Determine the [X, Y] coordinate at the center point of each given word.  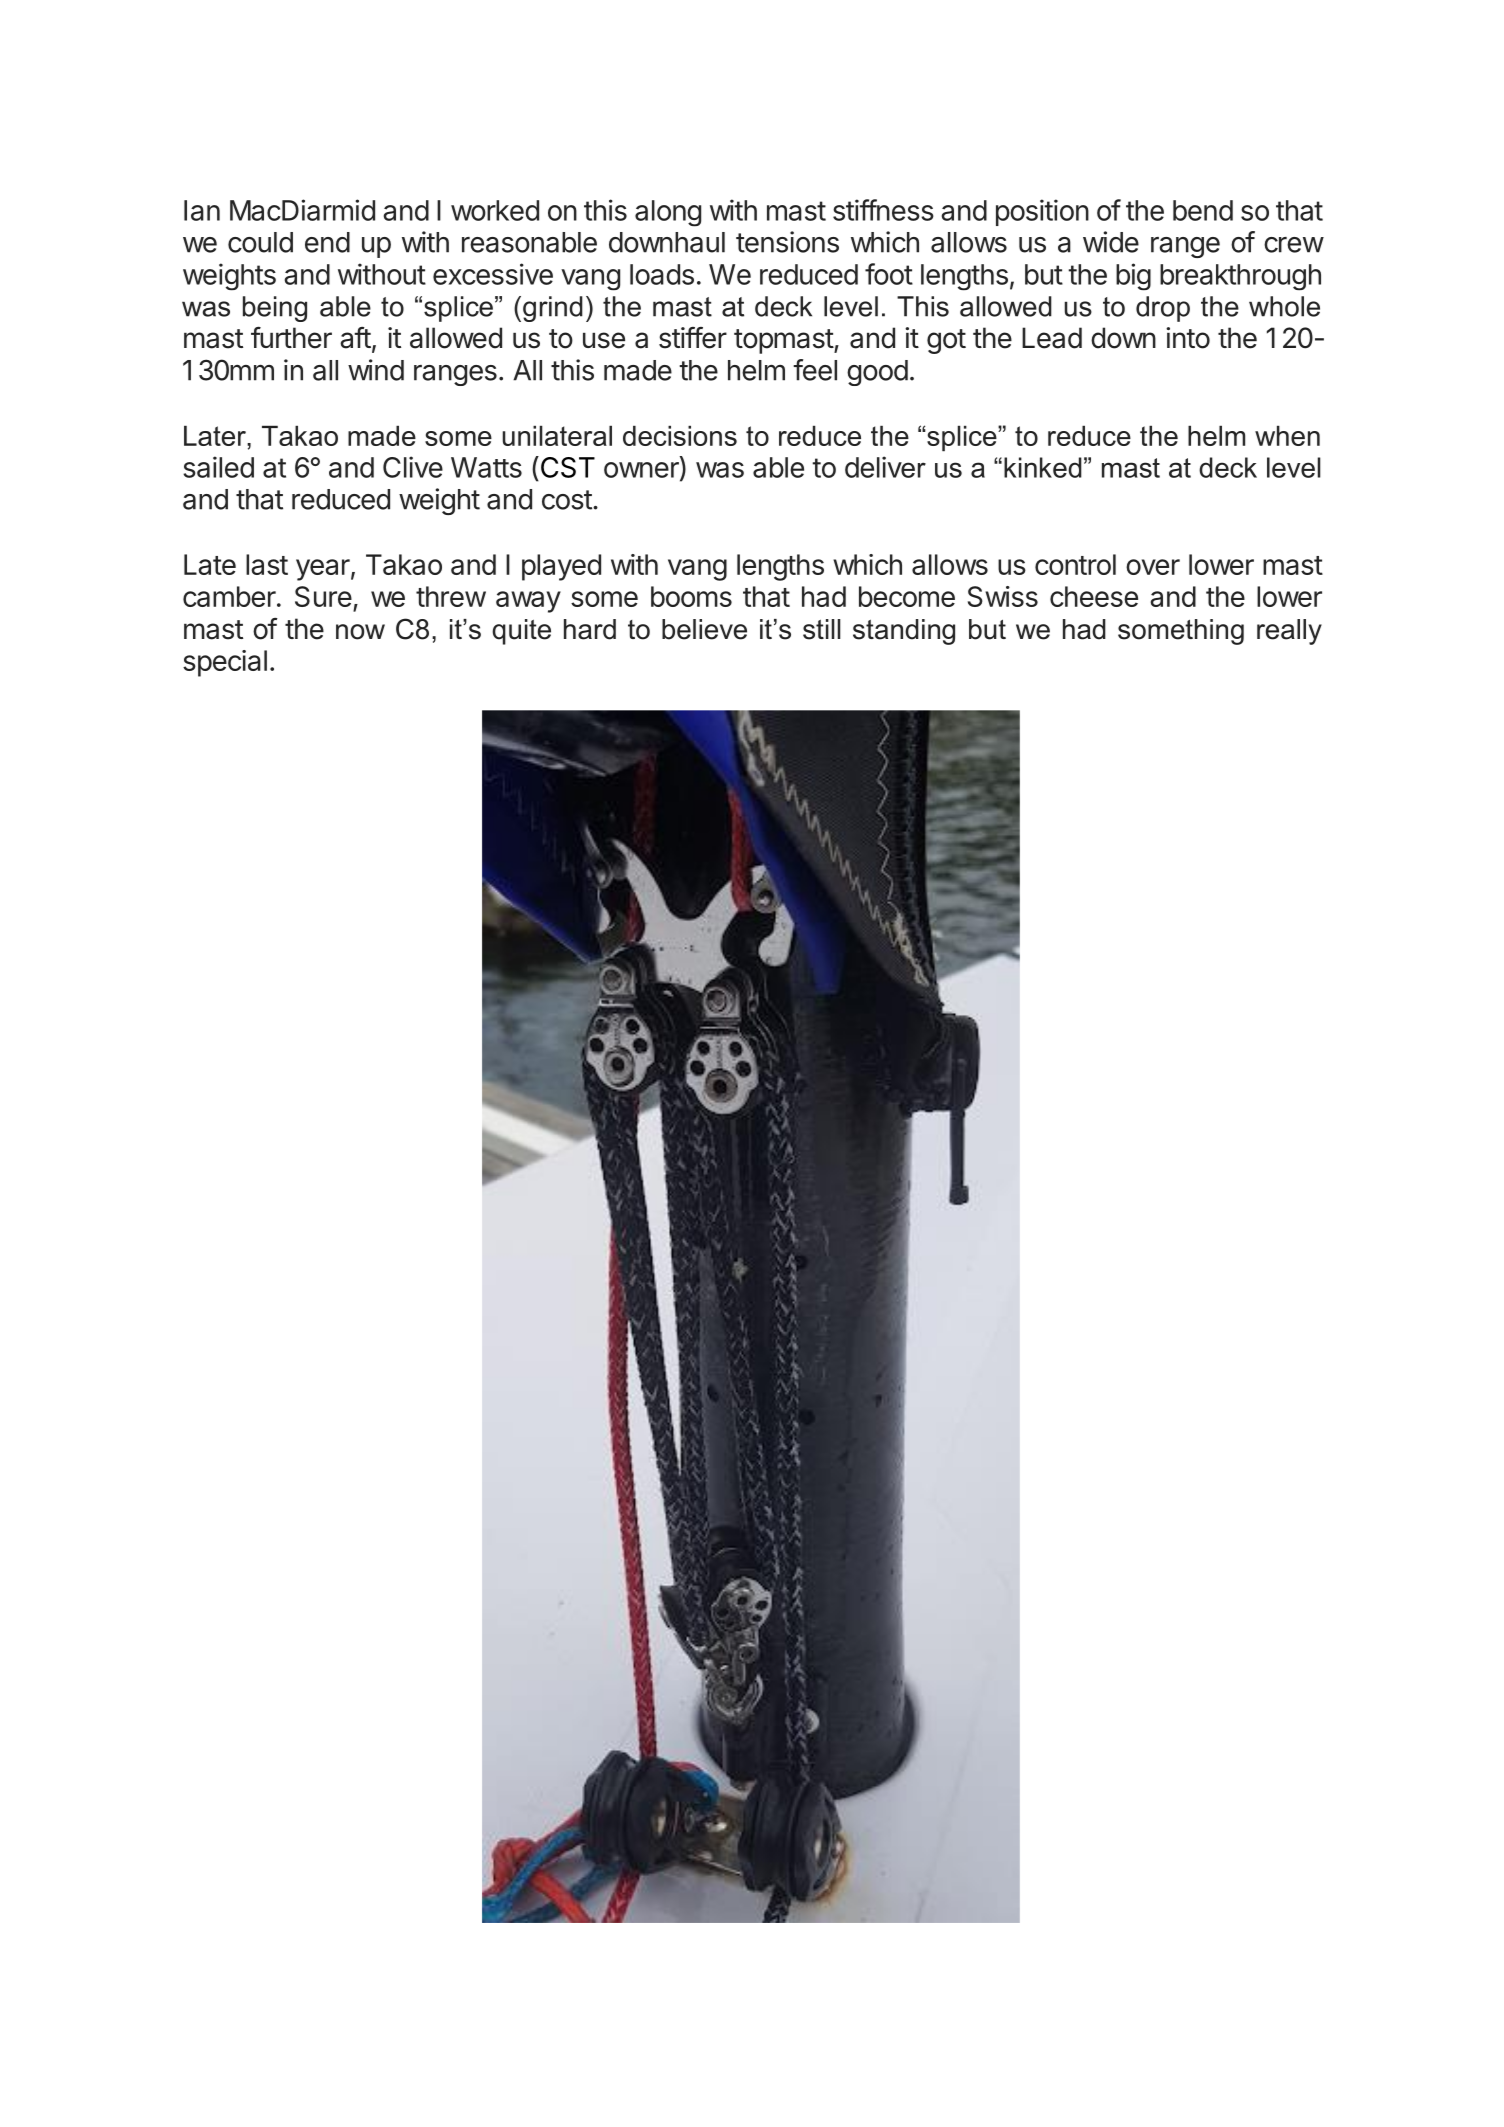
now [360, 632]
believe [704, 629]
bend [1203, 210]
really [1289, 632]
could [260, 242]
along [668, 213]
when [1287, 435]
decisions [680, 435]
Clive [413, 467]
